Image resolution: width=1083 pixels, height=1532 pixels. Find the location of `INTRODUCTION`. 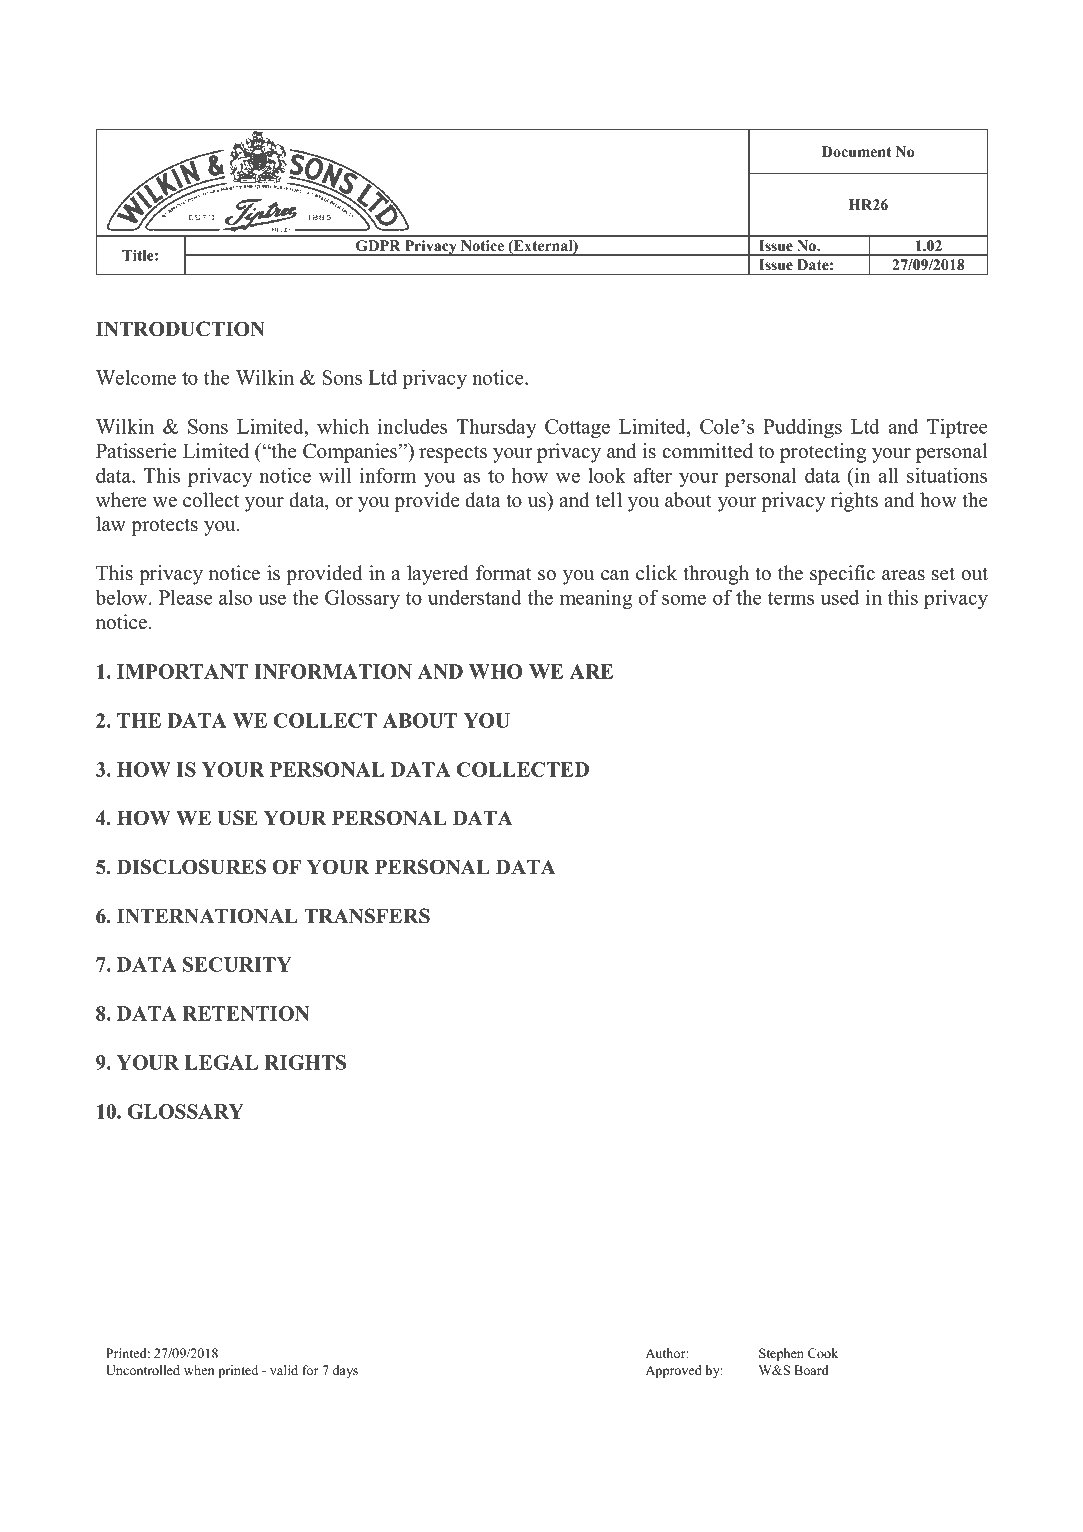

INTRODUCTION is located at coordinates (180, 329).
